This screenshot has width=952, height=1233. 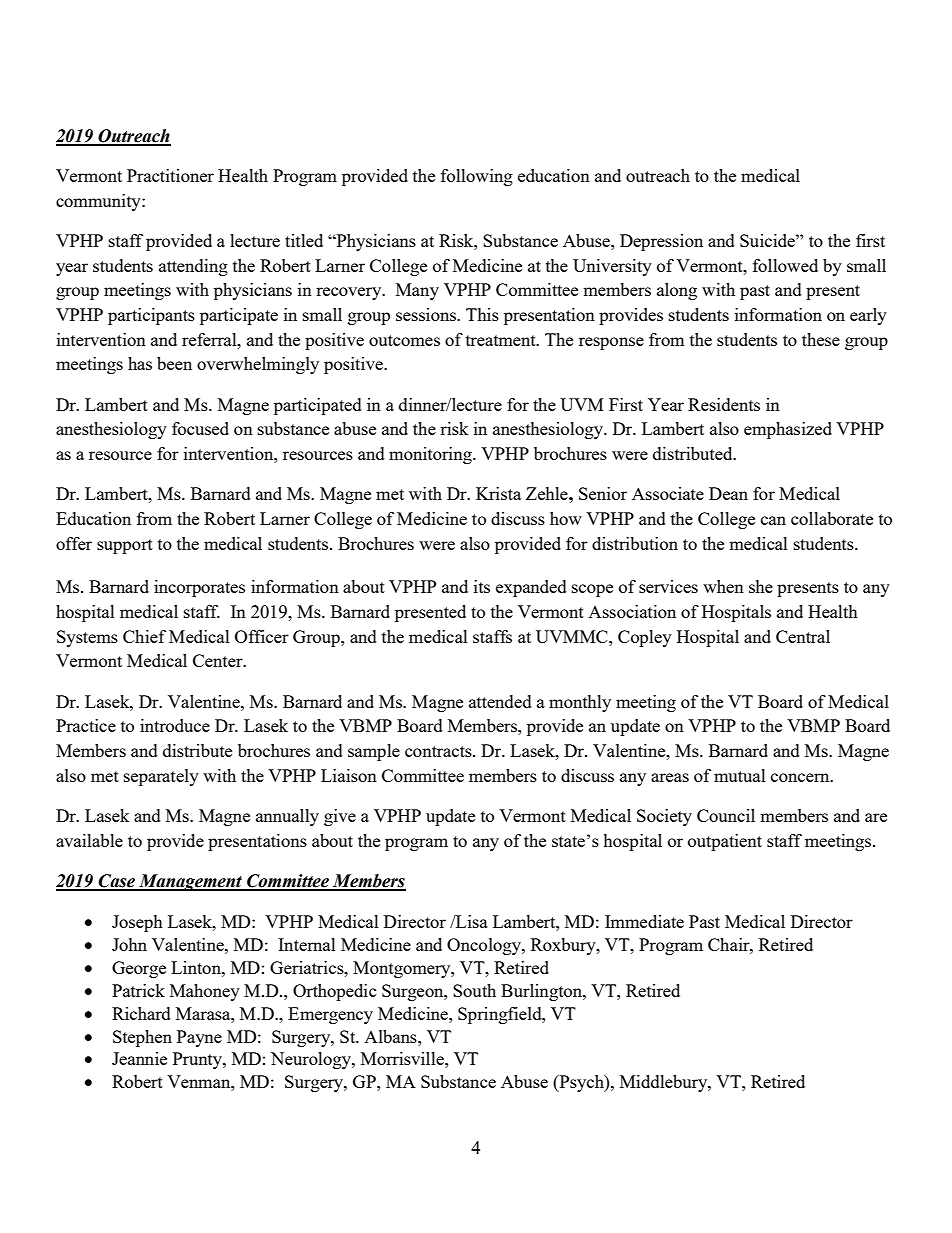 What do you see at coordinates (89, 840) in the screenshot?
I see `available` at bounding box center [89, 840].
